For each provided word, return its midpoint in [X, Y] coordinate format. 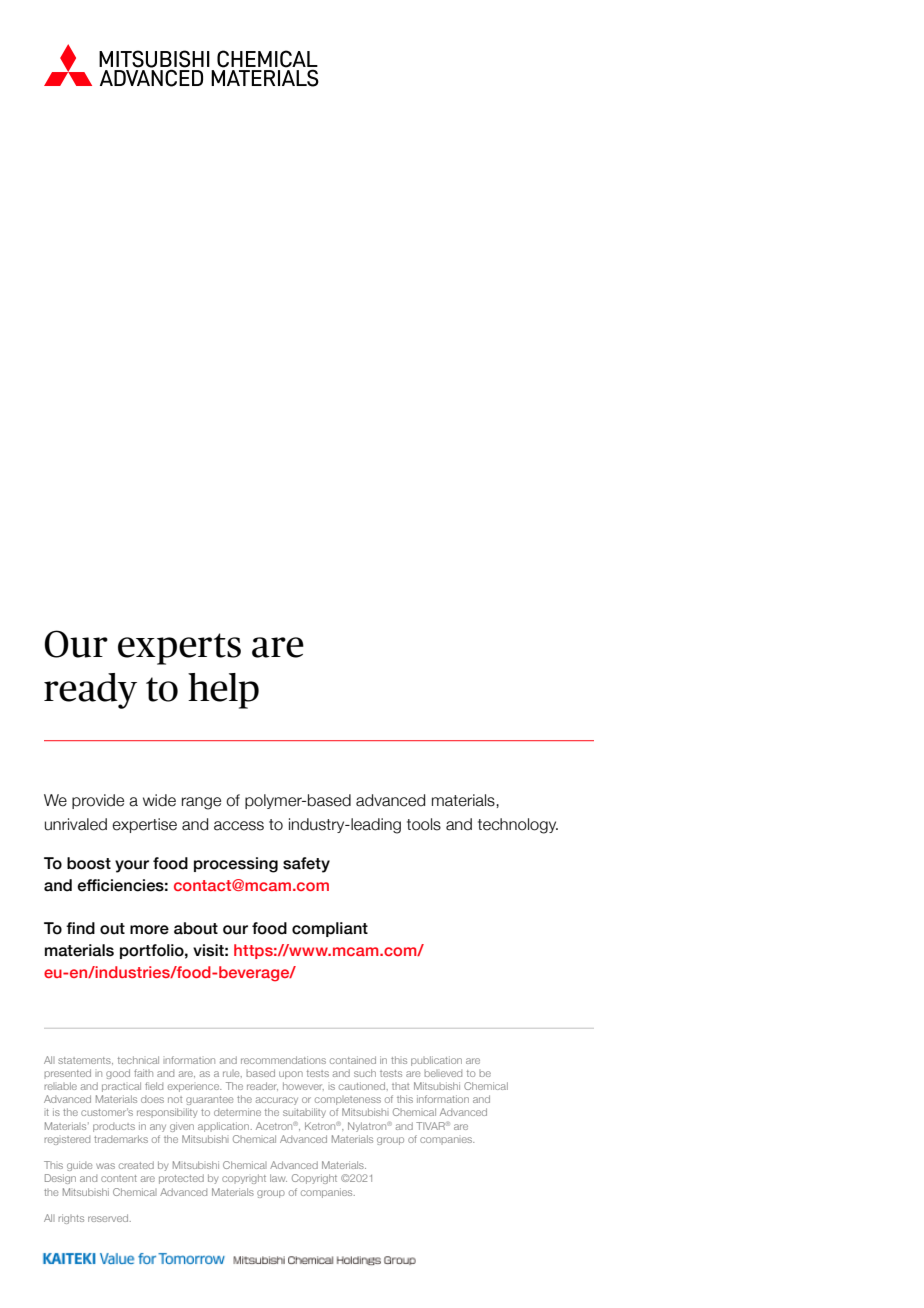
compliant [330, 929]
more [149, 930]
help [223, 691]
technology [518, 826]
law [278, 1178]
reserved [108, 1218]
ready [90, 691]
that [400, 1086]
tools [424, 824]
